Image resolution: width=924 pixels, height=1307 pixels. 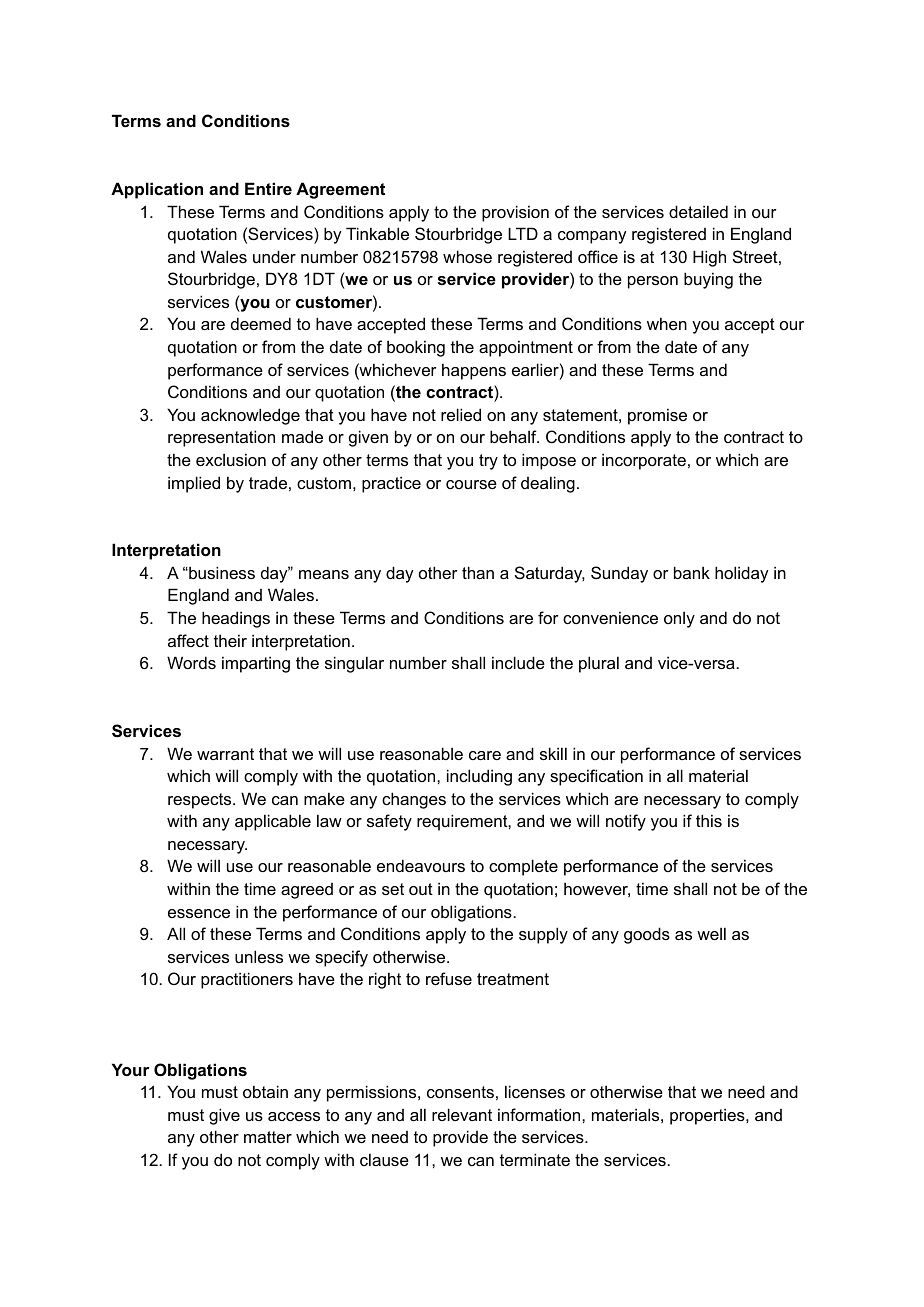 I want to click on Words, so click(x=191, y=662).
